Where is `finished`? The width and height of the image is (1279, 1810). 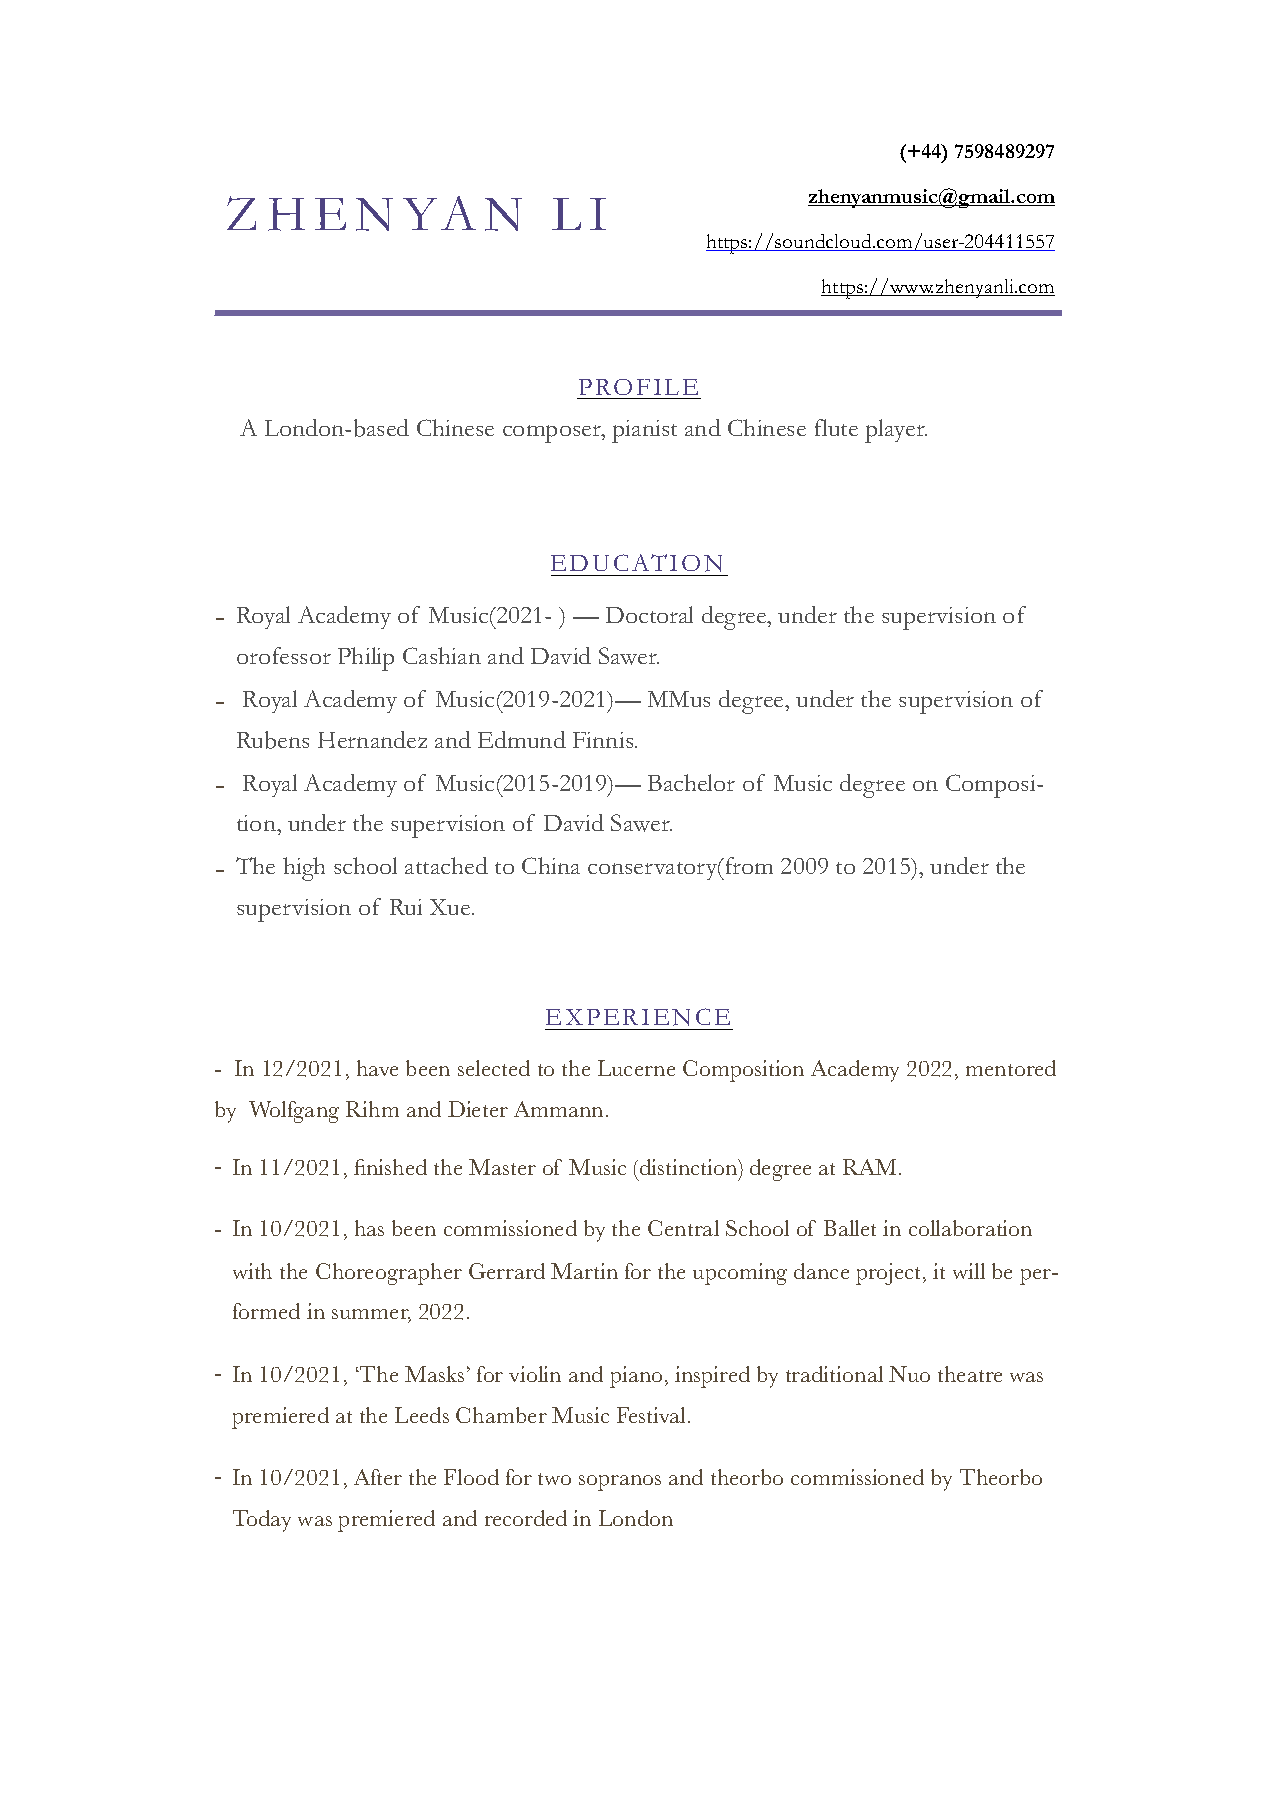 finished is located at coordinates (390, 1167).
